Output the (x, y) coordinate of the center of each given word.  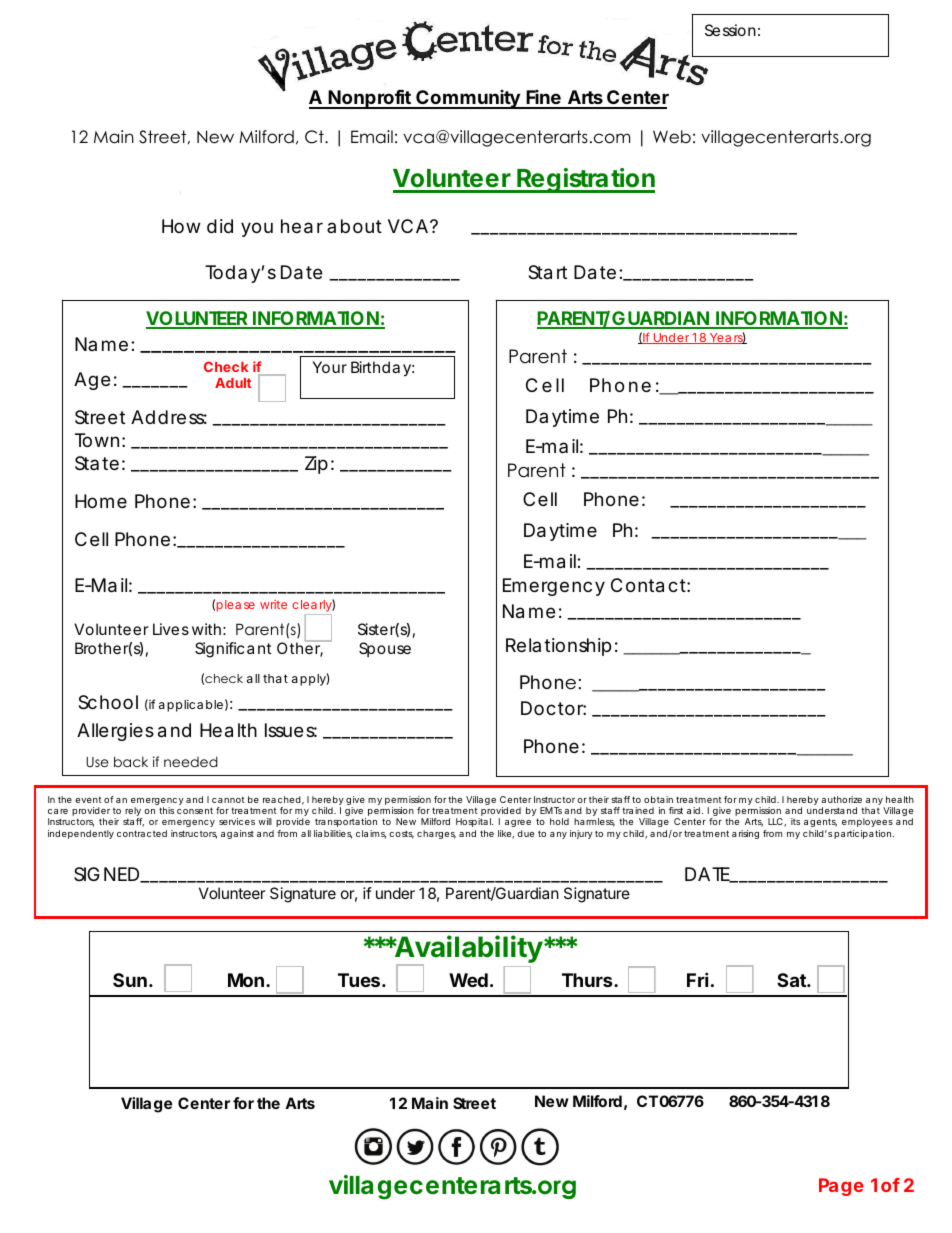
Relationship (558, 647)
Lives (171, 629)
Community (468, 99)
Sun (130, 980)
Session (730, 30)
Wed (468, 980)
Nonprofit (370, 99)
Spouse (385, 649)
